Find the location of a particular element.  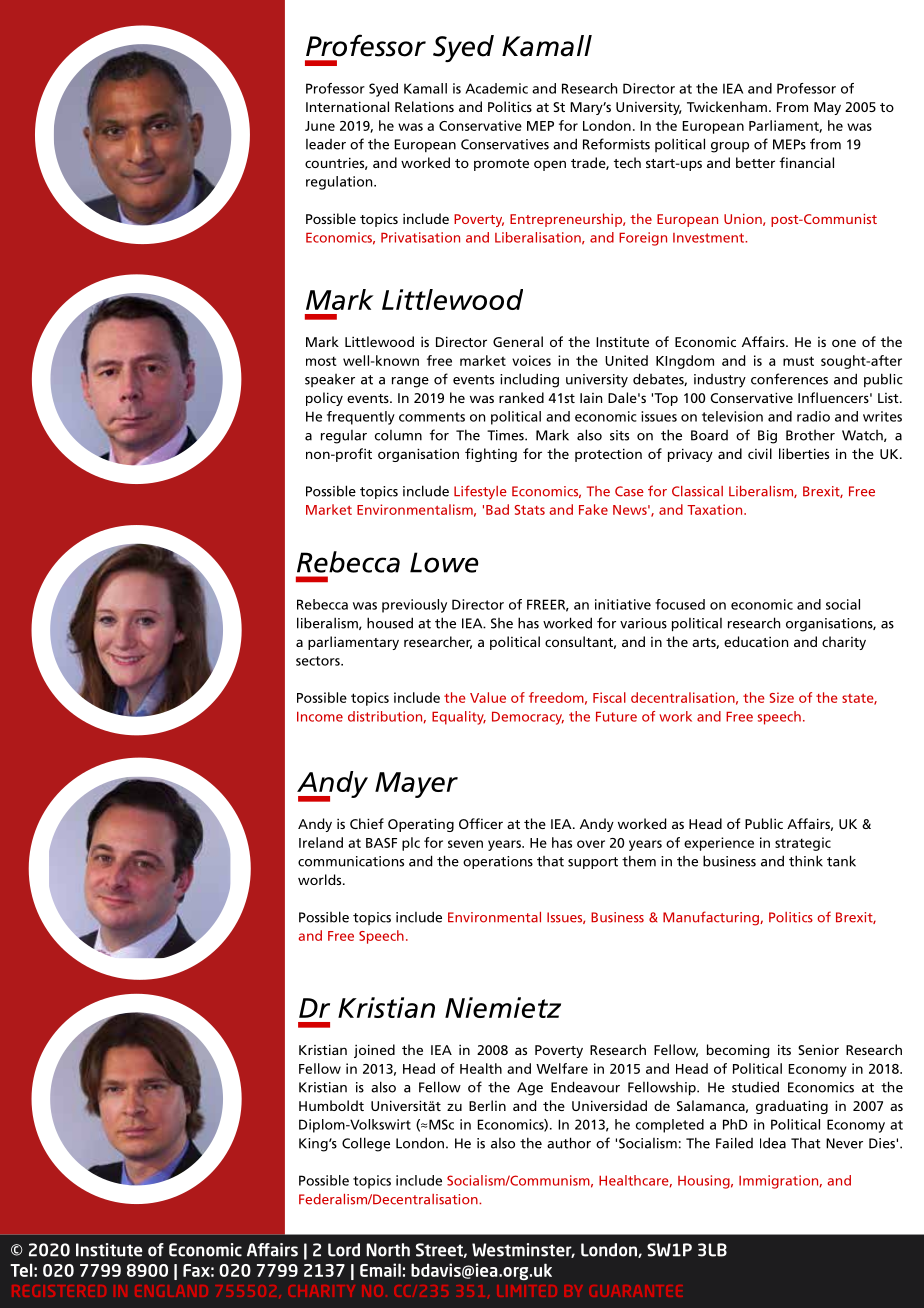

liberties is located at coordinates (804, 453).
